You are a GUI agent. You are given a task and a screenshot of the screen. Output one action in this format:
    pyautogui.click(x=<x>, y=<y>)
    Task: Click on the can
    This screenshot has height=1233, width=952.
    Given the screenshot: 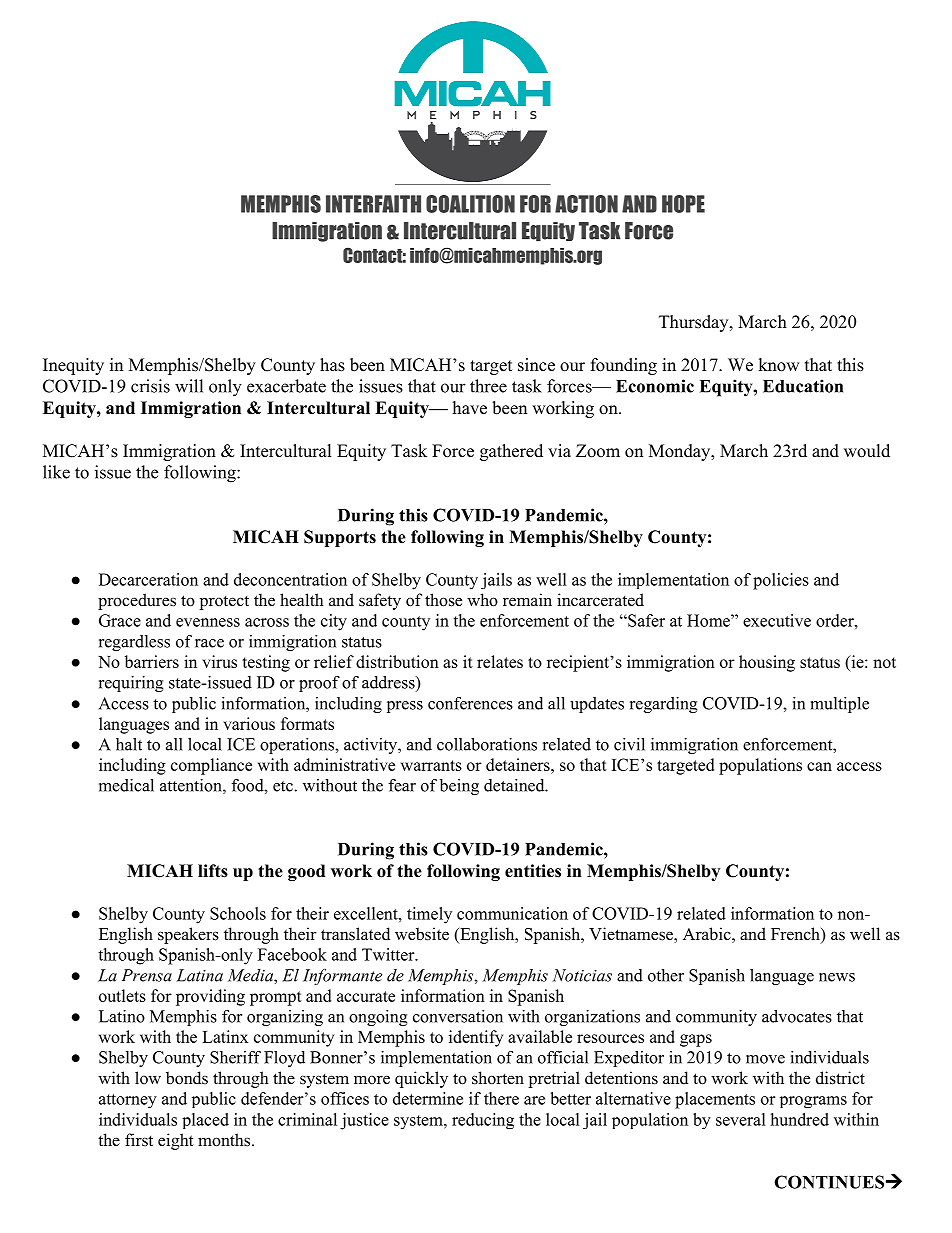 What is the action you would take?
    pyautogui.click(x=819, y=766)
